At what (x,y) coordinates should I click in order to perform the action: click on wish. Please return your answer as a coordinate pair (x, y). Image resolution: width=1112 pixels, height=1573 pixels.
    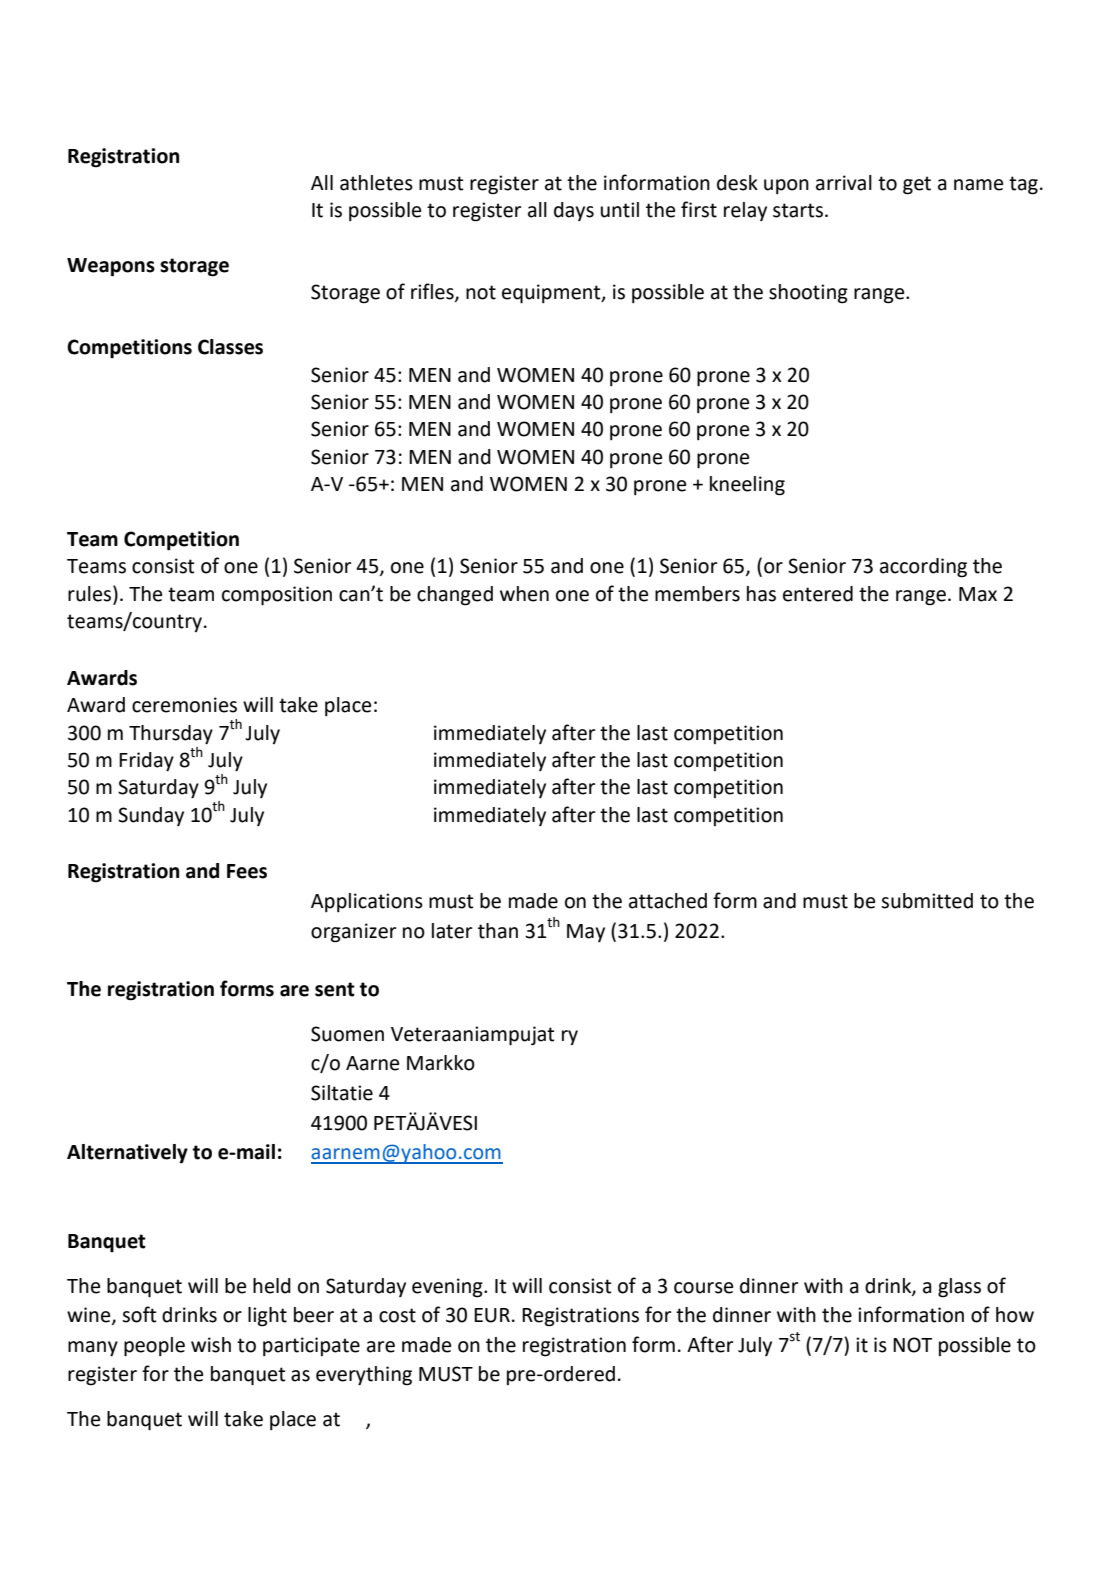
    Looking at the image, I should click on (211, 1345).
